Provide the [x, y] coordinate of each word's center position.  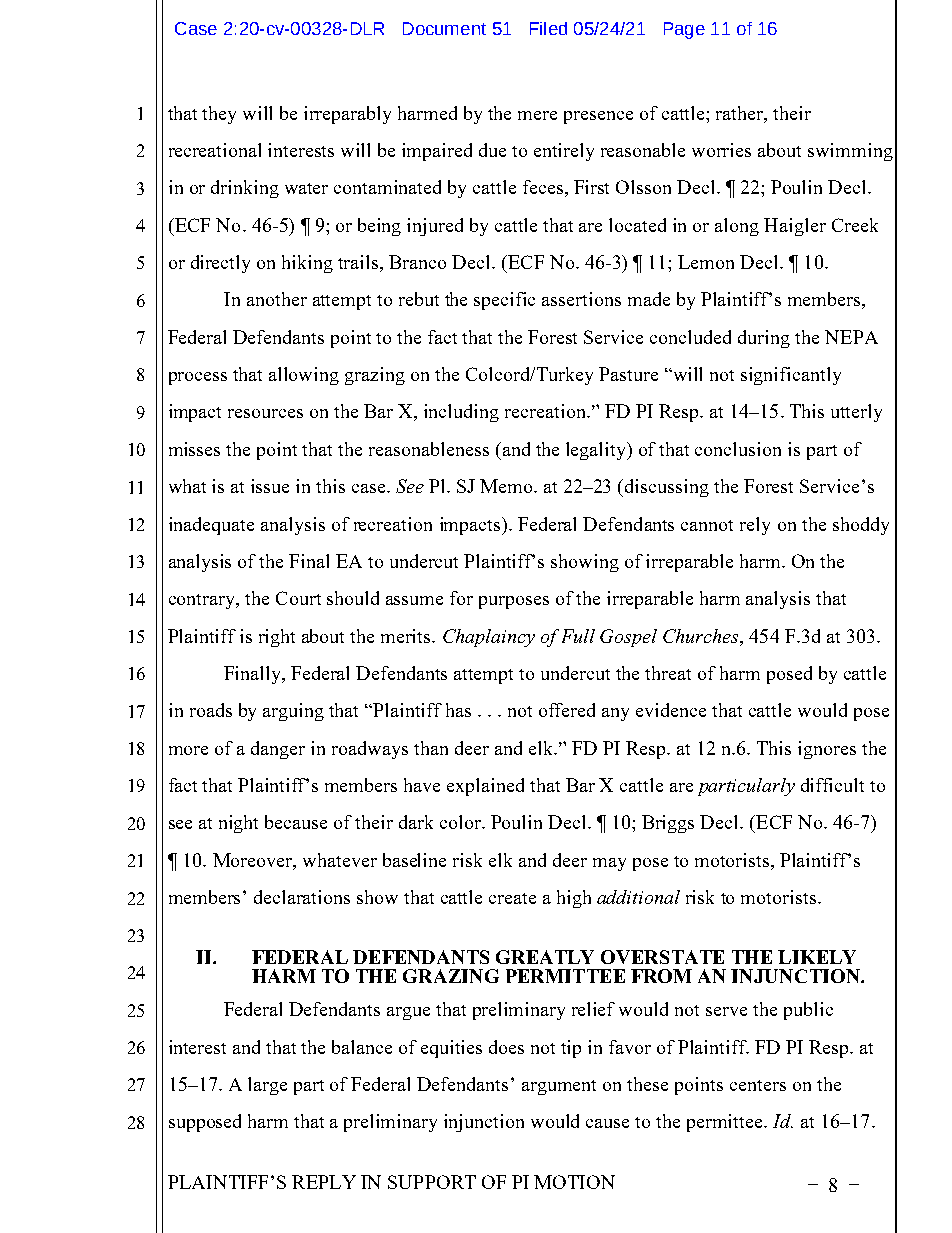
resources [265, 413]
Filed [548, 28]
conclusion [738, 449]
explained [485, 787]
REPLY [324, 1182]
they [219, 115]
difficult [832, 785]
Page [684, 30]
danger [278, 750]
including [461, 413]
